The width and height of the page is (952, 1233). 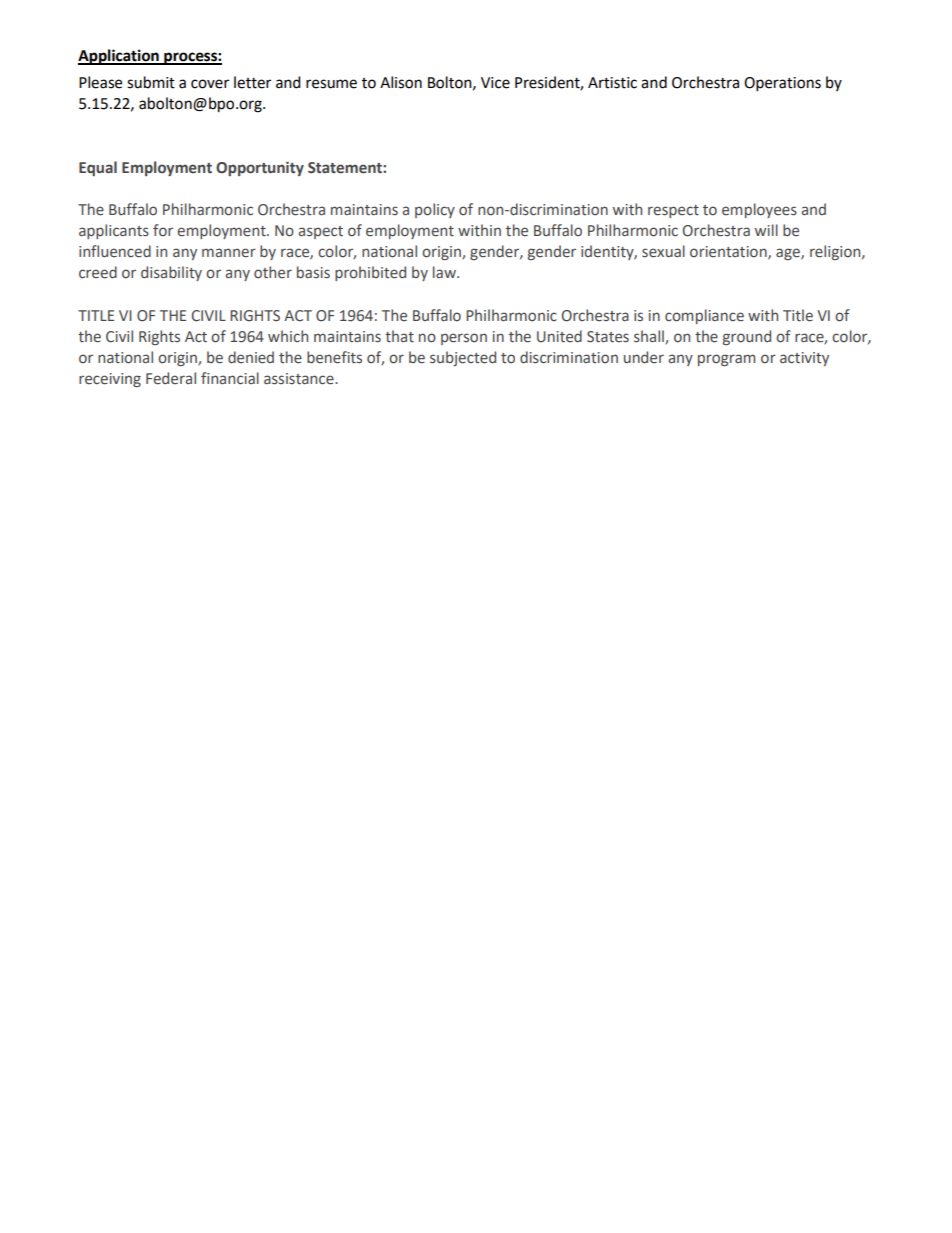 I want to click on Vice, so click(x=495, y=83).
